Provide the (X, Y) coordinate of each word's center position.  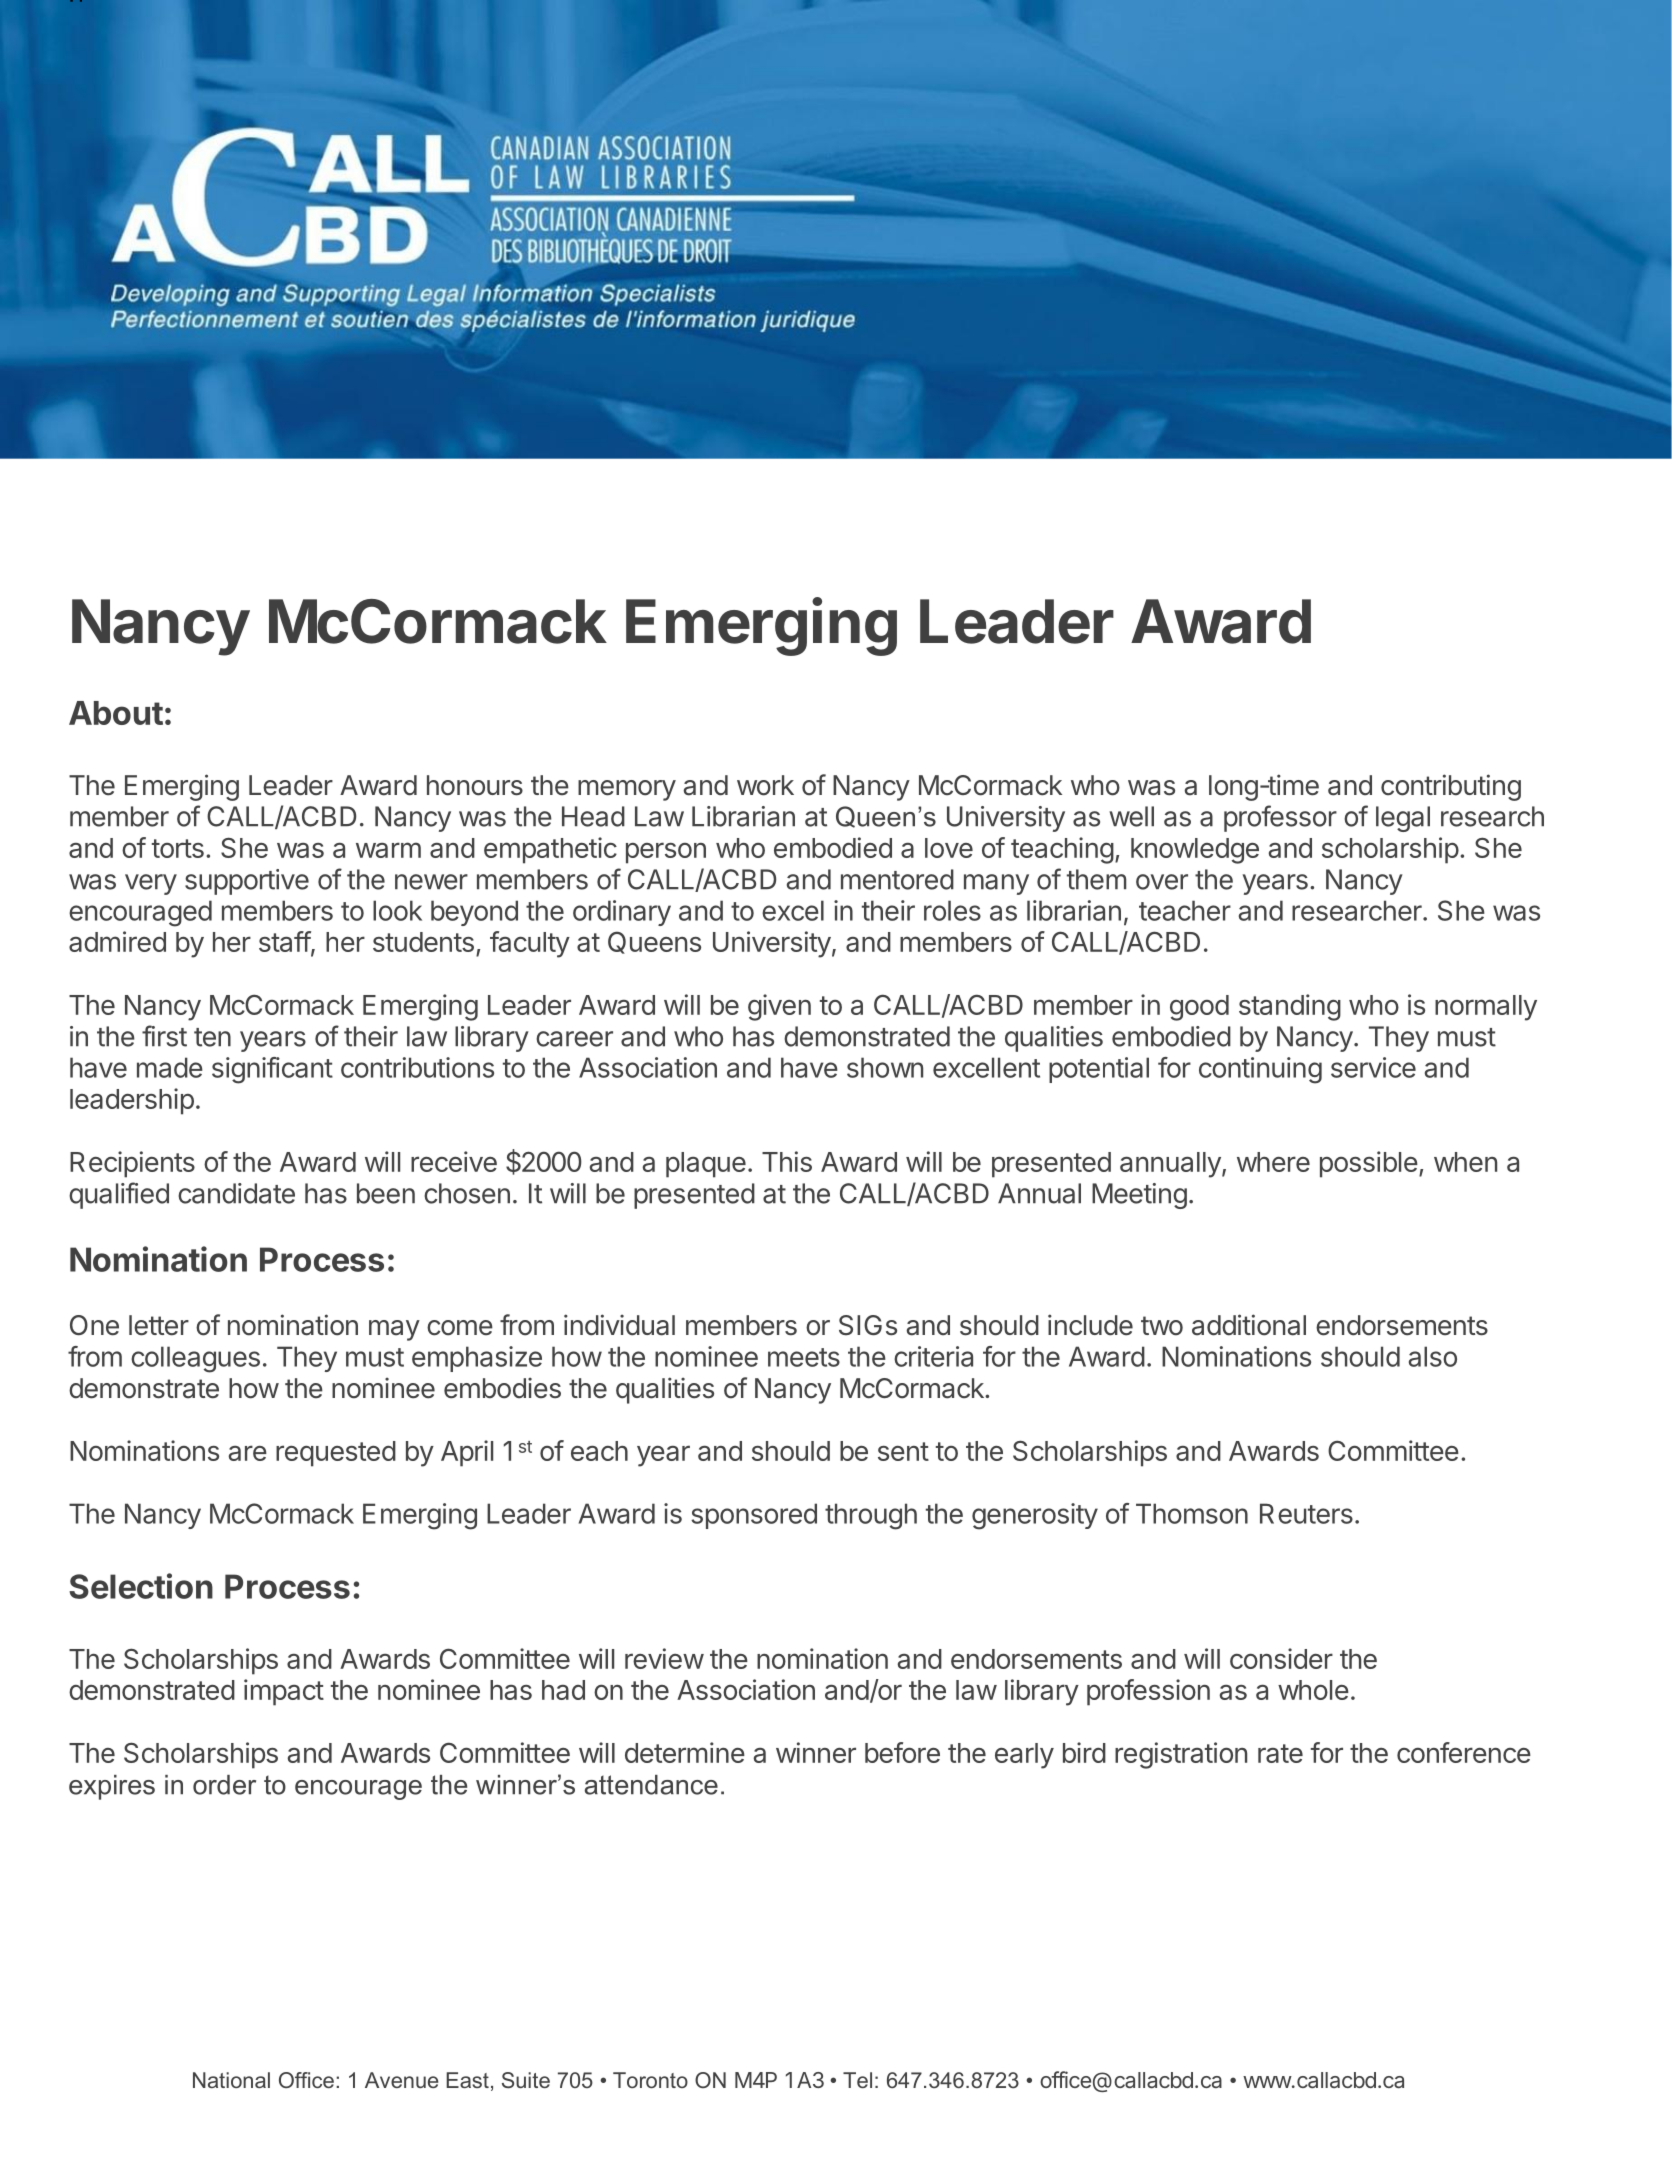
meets (804, 1357)
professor (1280, 818)
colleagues (195, 1359)
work (765, 785)
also (1433, 1356)
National (231, 2080)
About (116, 713)
